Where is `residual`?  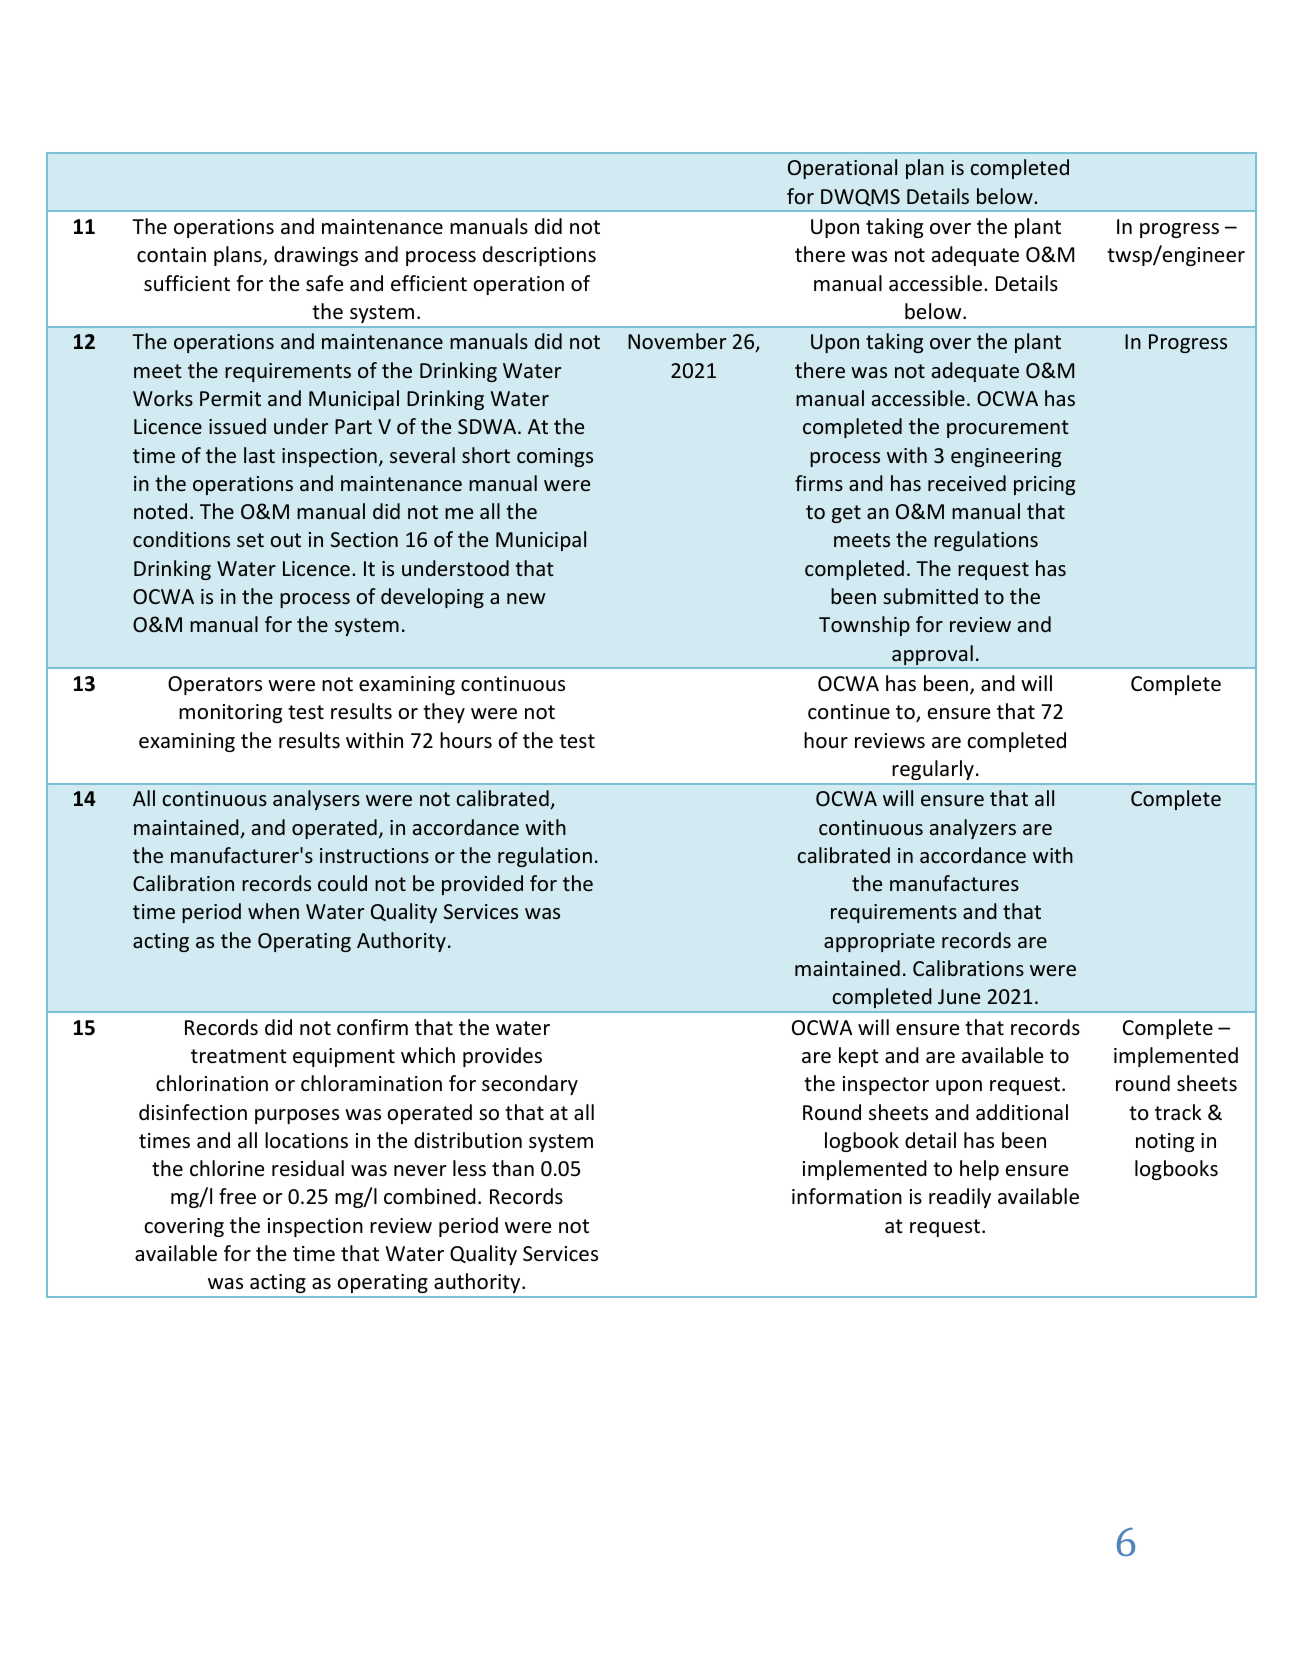
residual is located at coordinates (308, 1168).
